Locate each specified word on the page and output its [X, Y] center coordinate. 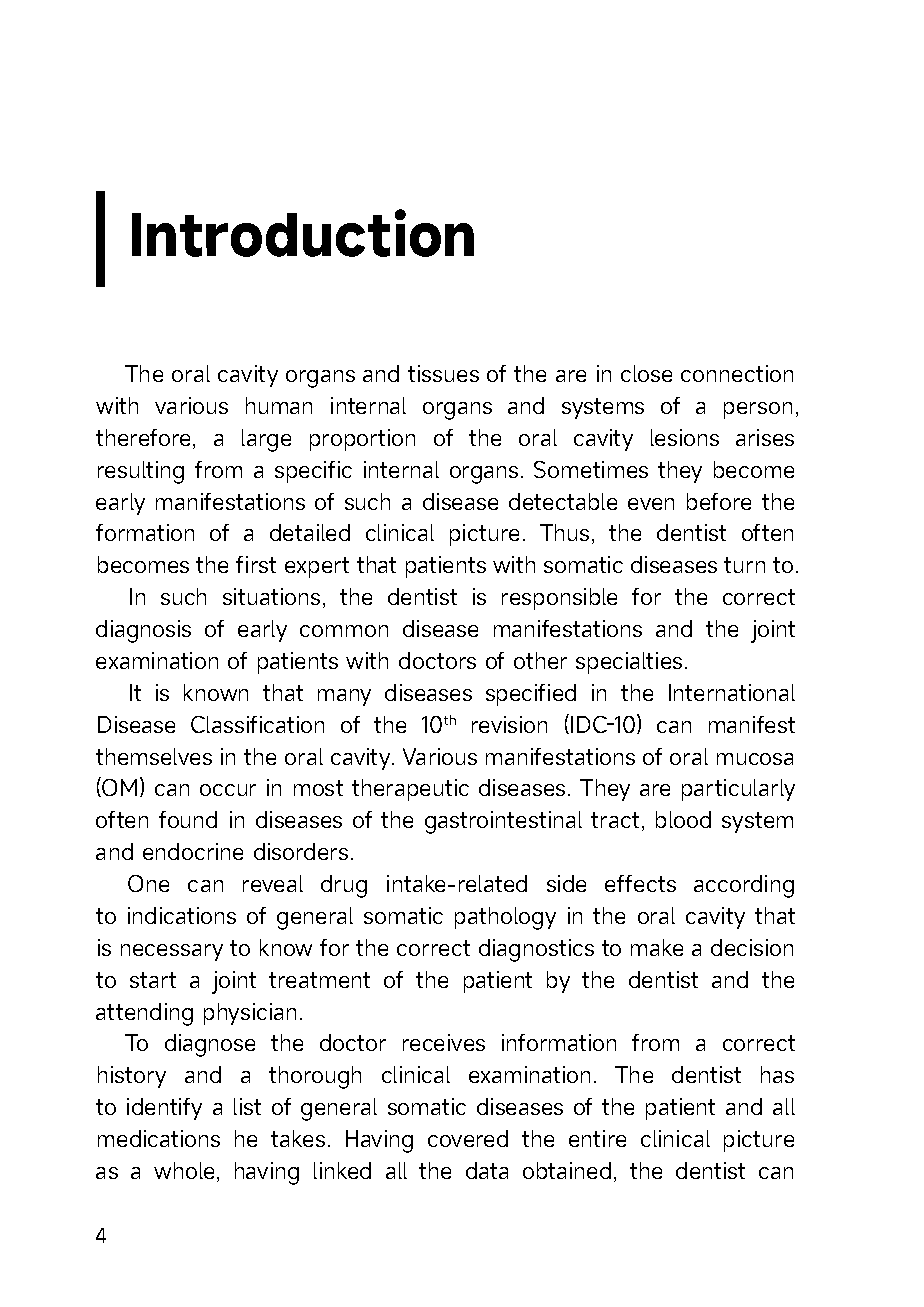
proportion [362, 440]
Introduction [303, 233]
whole [184, 1170]
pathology [505, 918]
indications [182, 915]
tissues [443, 373]
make [657, 947]
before [719, 501]
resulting [141, 472]
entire [597, 1138]
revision [509, 724]
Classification [257, 724]
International [732, 692]
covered [468, 1138]
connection [737, 373]
